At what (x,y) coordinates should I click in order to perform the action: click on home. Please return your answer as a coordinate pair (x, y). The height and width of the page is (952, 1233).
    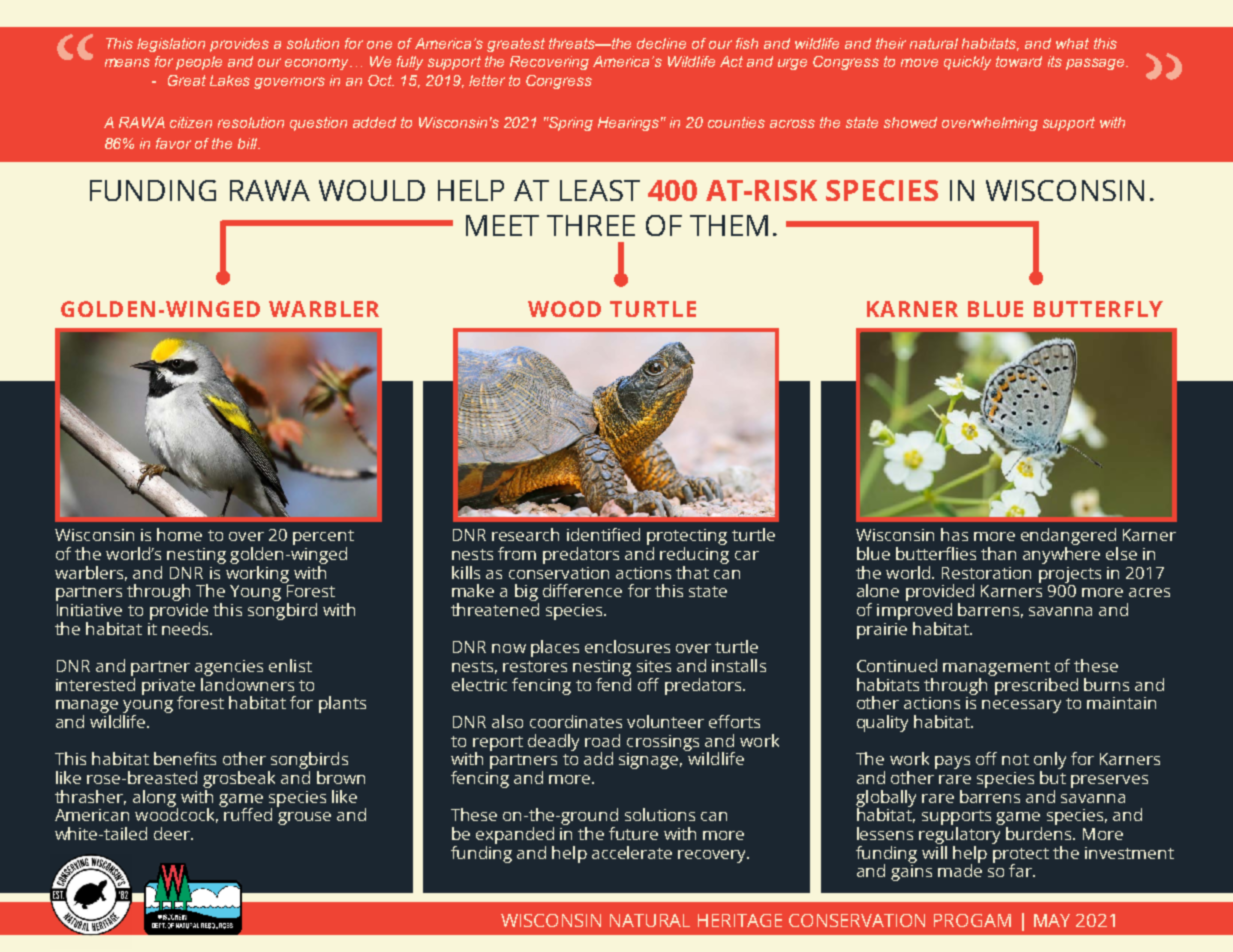
    Looking at the image, I should click on (179, 534).
